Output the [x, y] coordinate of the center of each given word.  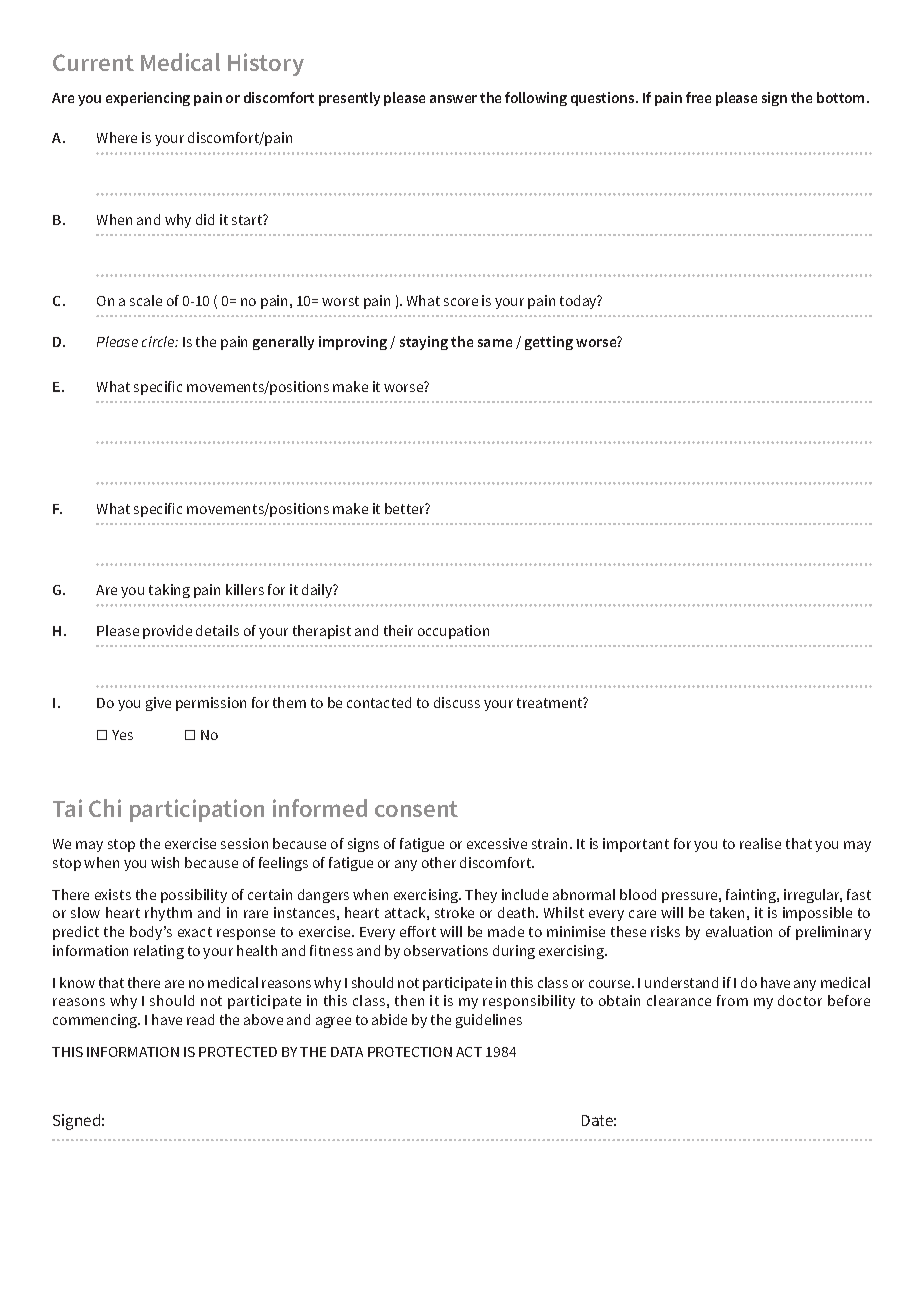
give [158, 704]
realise [760, 843]
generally [283, 343]
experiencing [148, 99]
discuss [457, 702]
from [732, 1000]
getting [549, 343]
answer [453, 99]
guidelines [489, 1021]
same [495, 343]
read [200, 1019]
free [698, 97]
